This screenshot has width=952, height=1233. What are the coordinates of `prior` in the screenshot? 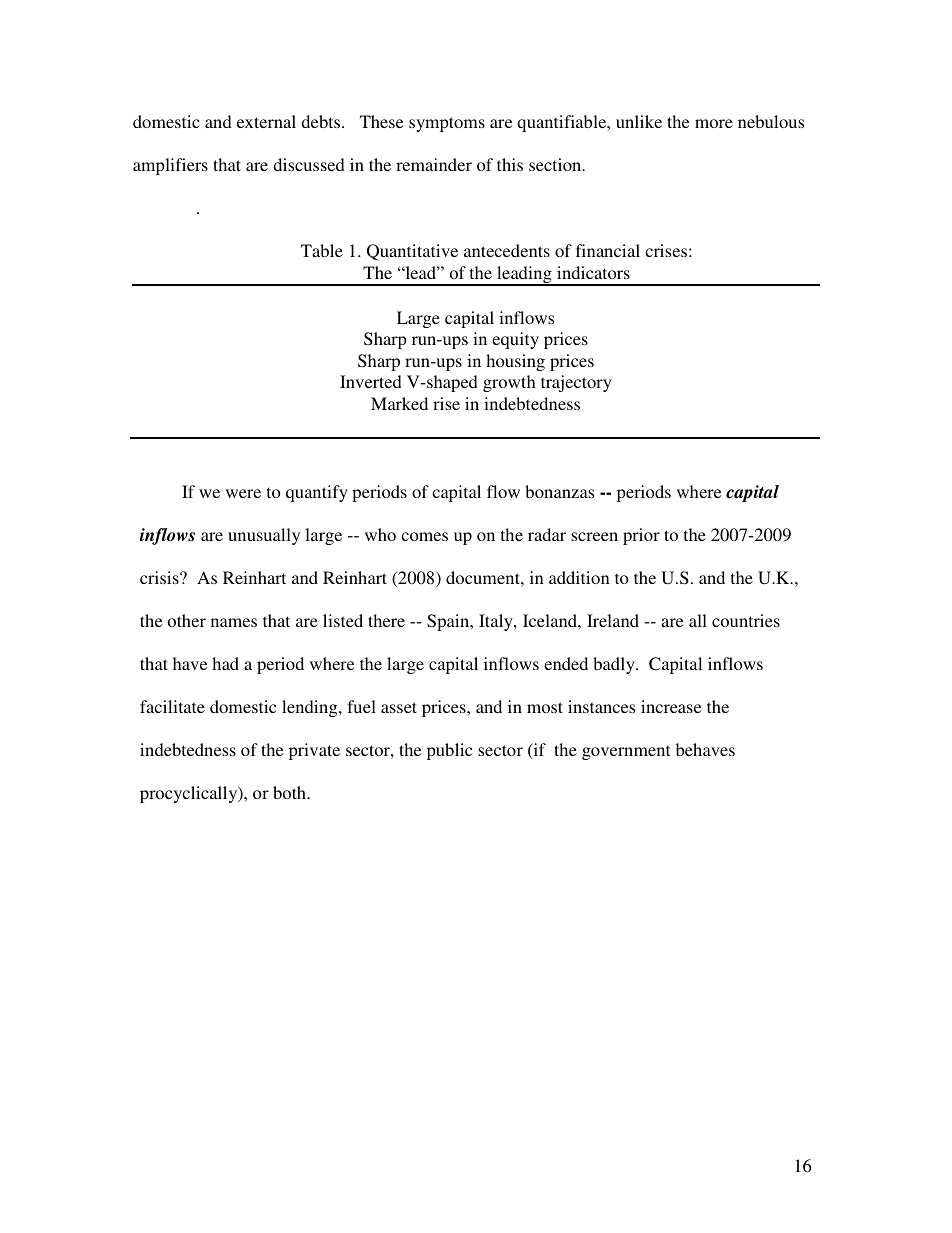 It's located at (641, 536).
